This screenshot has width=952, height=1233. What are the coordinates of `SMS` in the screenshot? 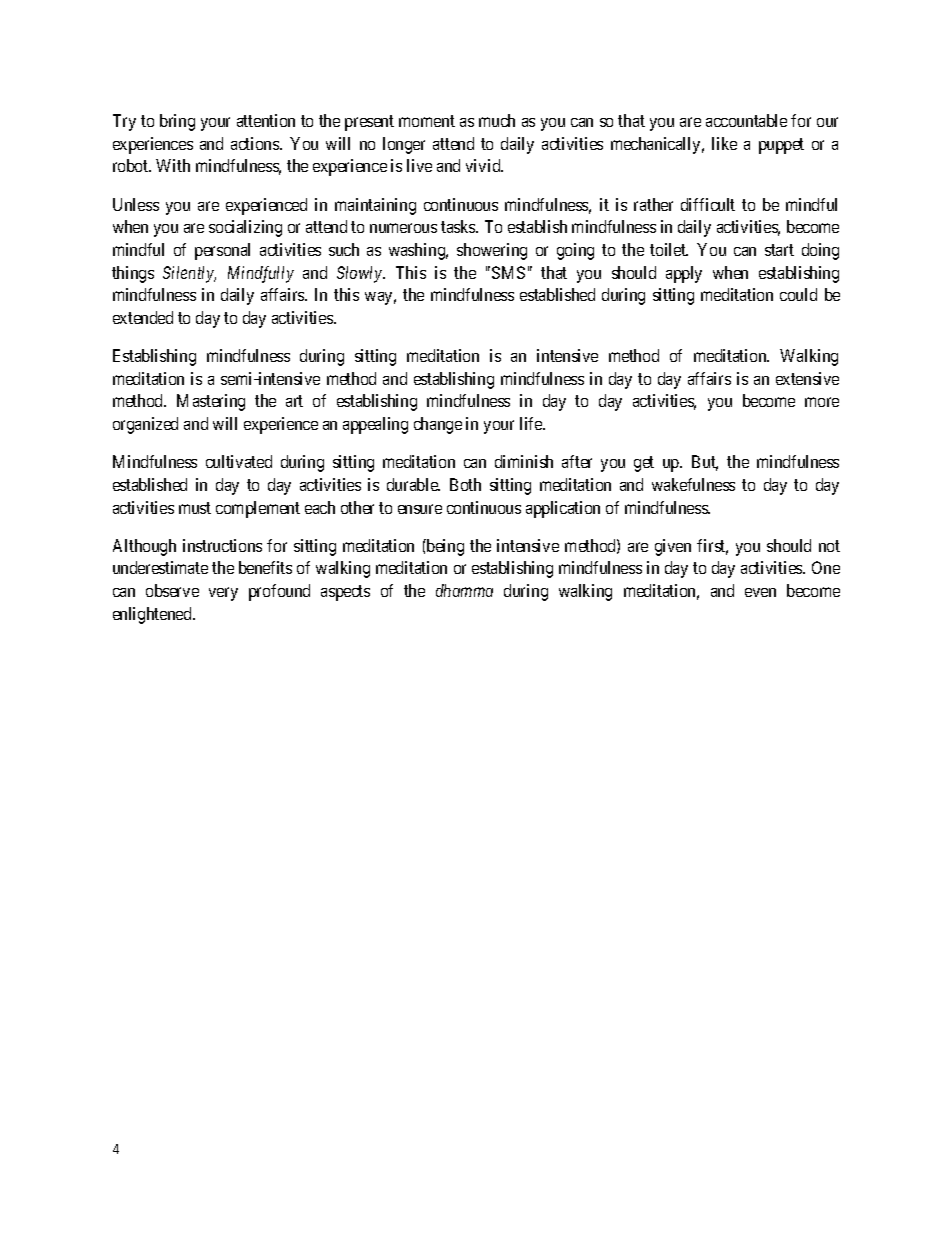 It's located at (508, 272).
